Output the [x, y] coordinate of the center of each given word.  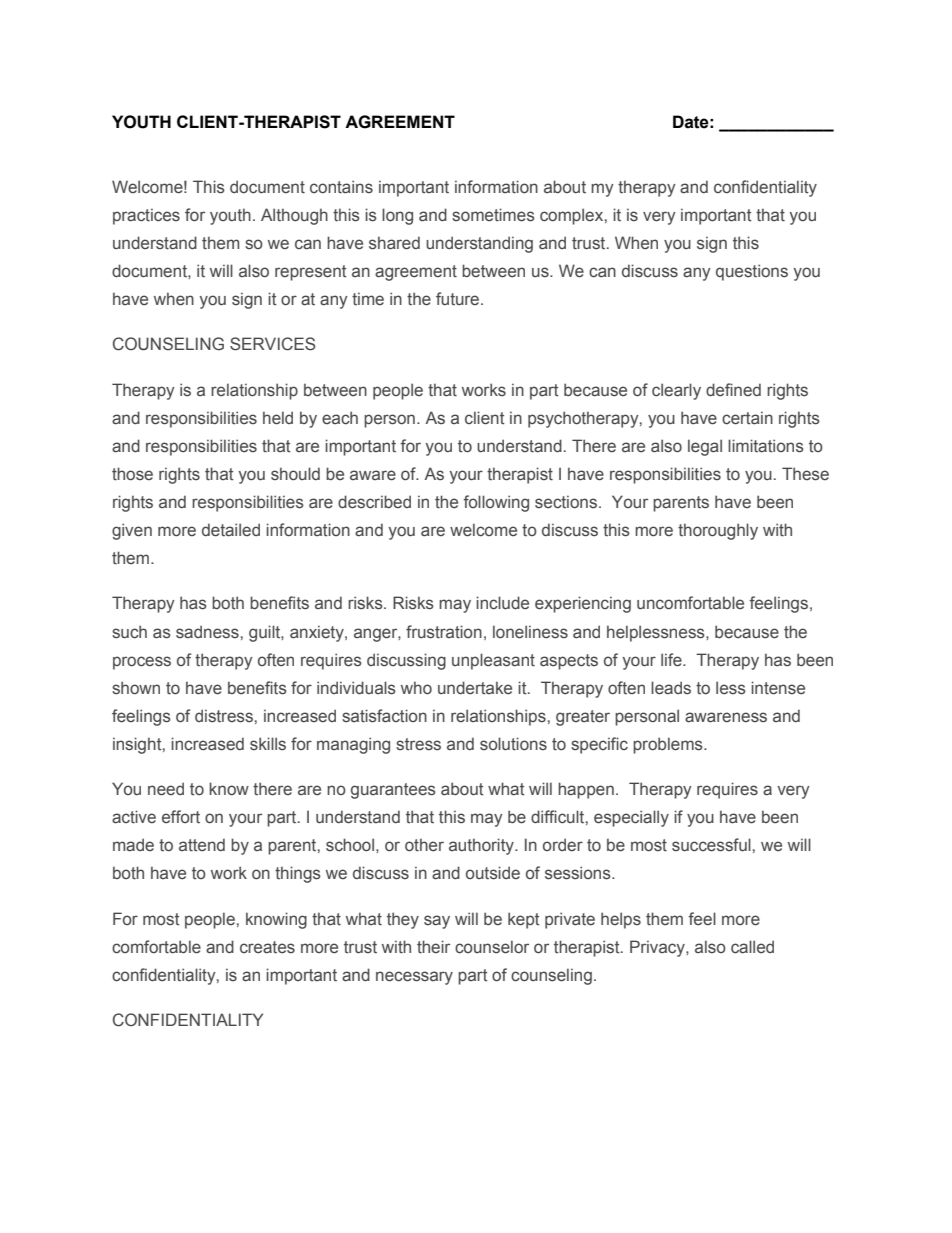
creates [267, 947]
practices [146, 217]
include [502, 603]
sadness [207, 632]
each [340, 418]
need [166, 789]
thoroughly [718, 531]
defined [733, 390]
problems [669, 745]
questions [752, 272]
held [278, 418]
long [397, 216]
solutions [513, 744]
